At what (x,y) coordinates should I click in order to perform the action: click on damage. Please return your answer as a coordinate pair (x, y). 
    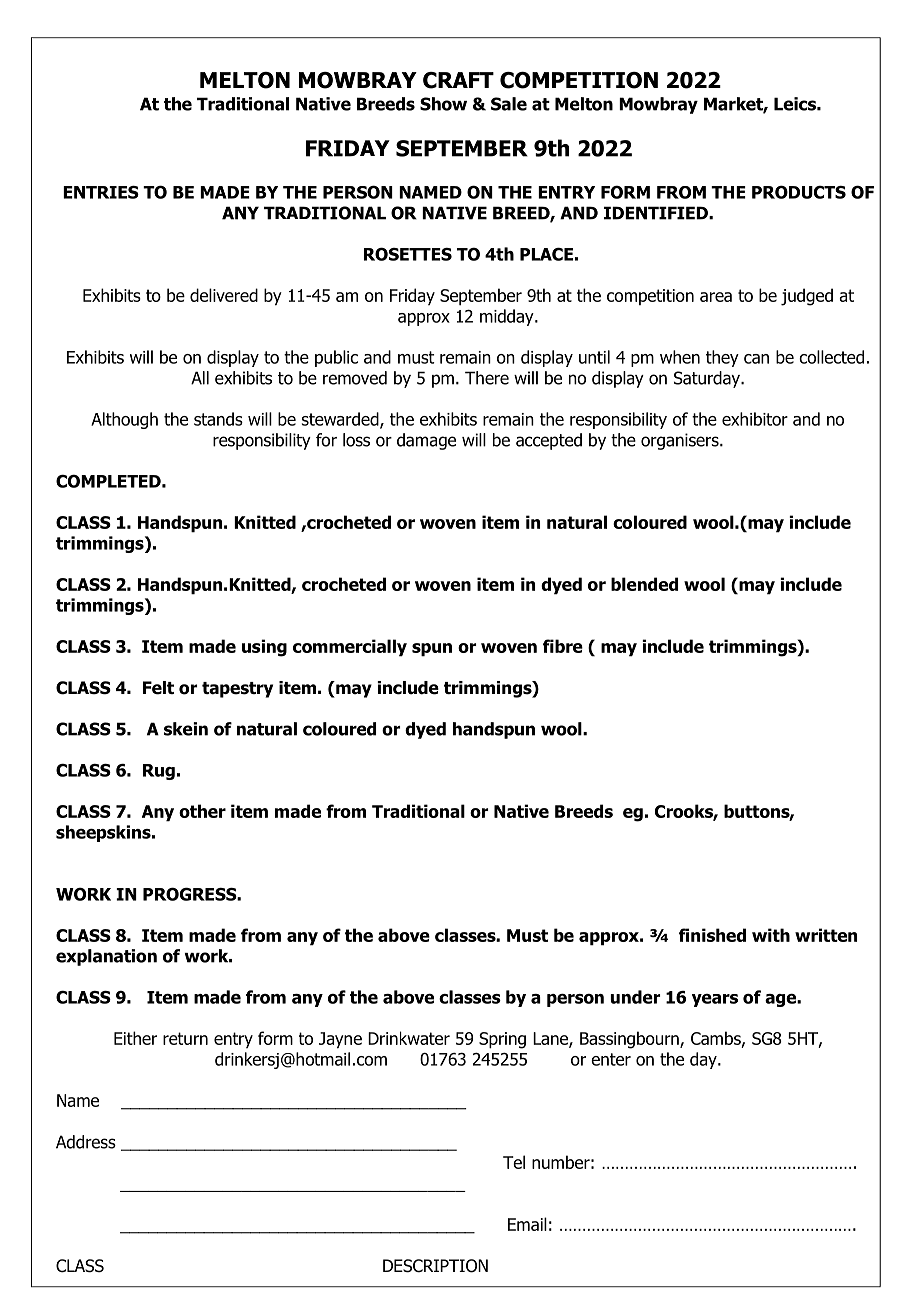
    Looking at the image, I should click on (426, 441).
